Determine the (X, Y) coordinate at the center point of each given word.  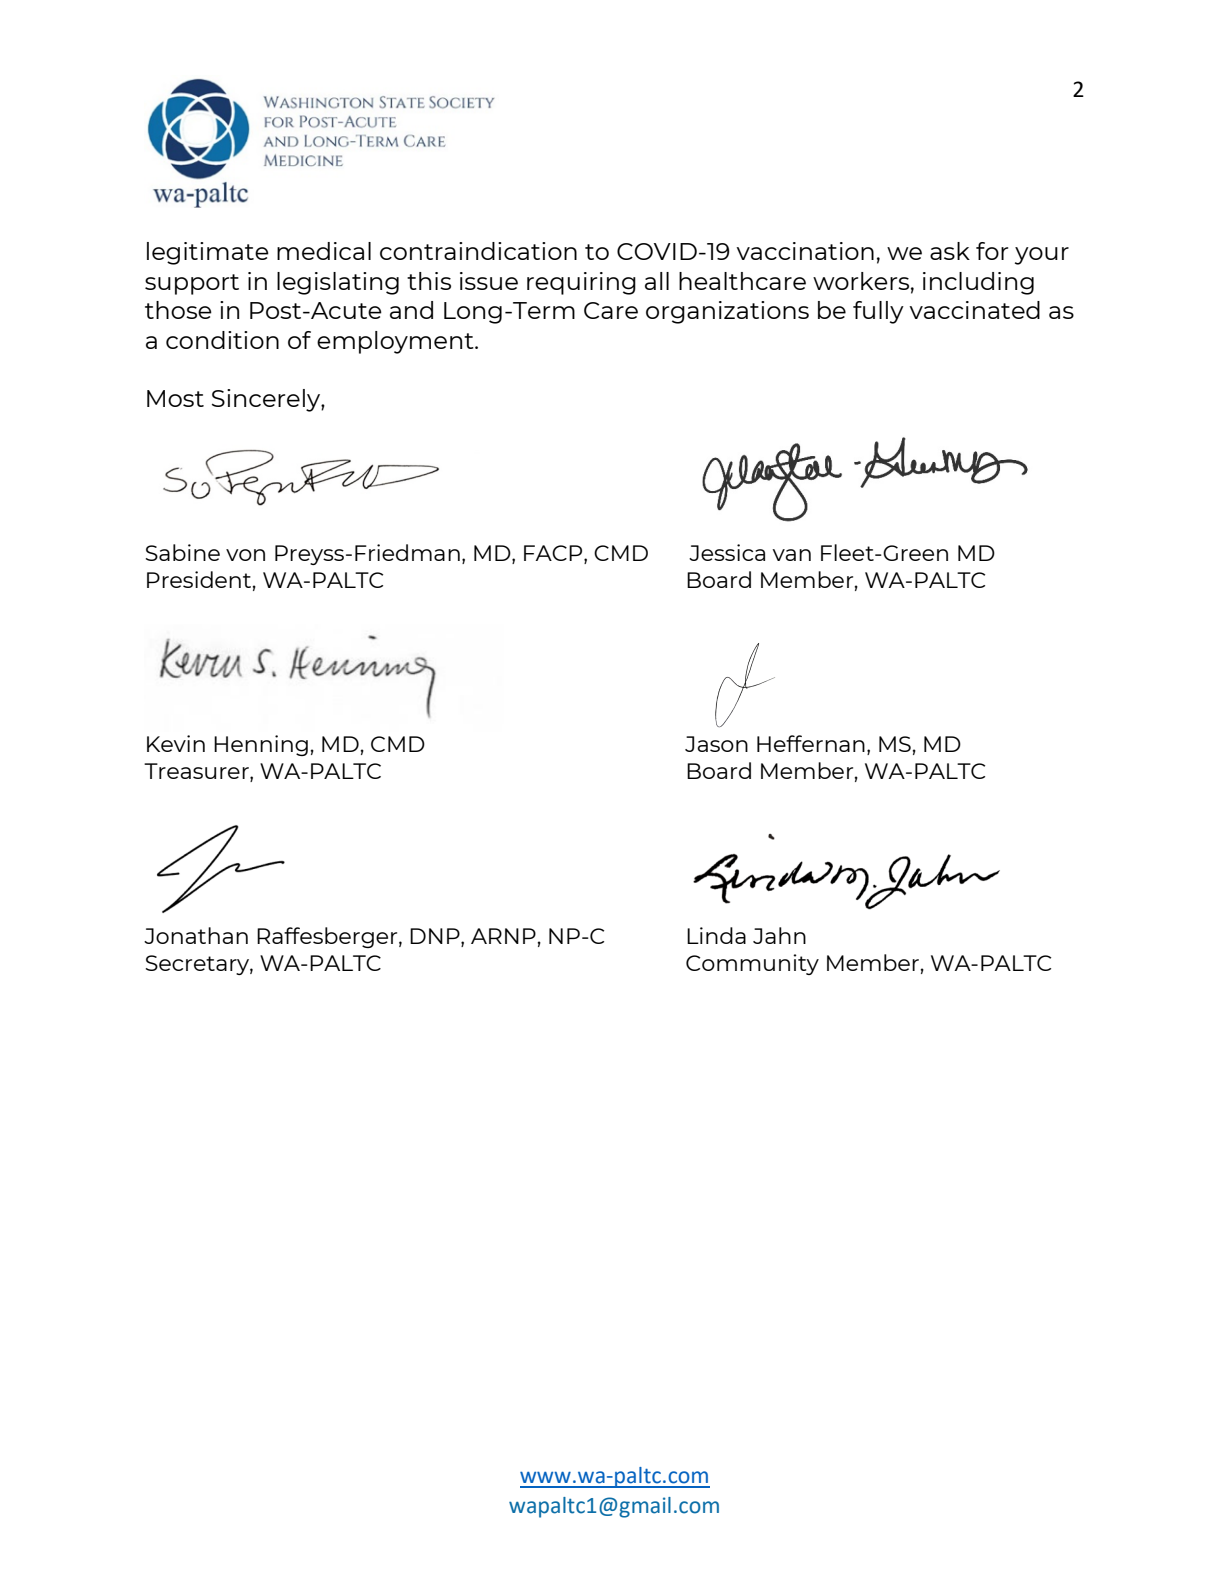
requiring (581, 283)
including (978, 283)
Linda (716, 935)
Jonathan (196, 935)
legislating (338, 283)
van (791, 555)
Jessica (727, 552)
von (245, 555)
